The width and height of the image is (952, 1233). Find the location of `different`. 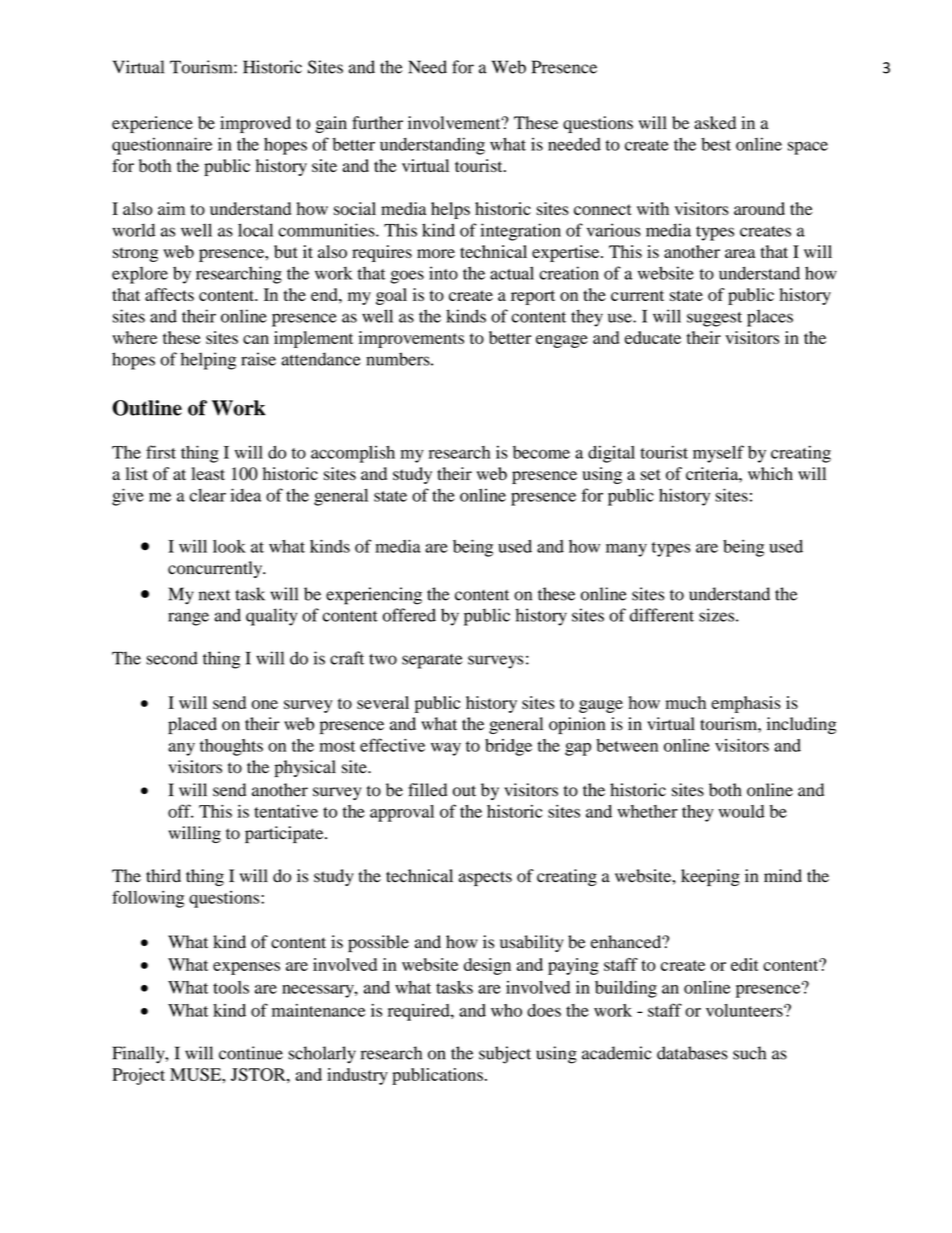

different is located at coordinates (662, 615).
